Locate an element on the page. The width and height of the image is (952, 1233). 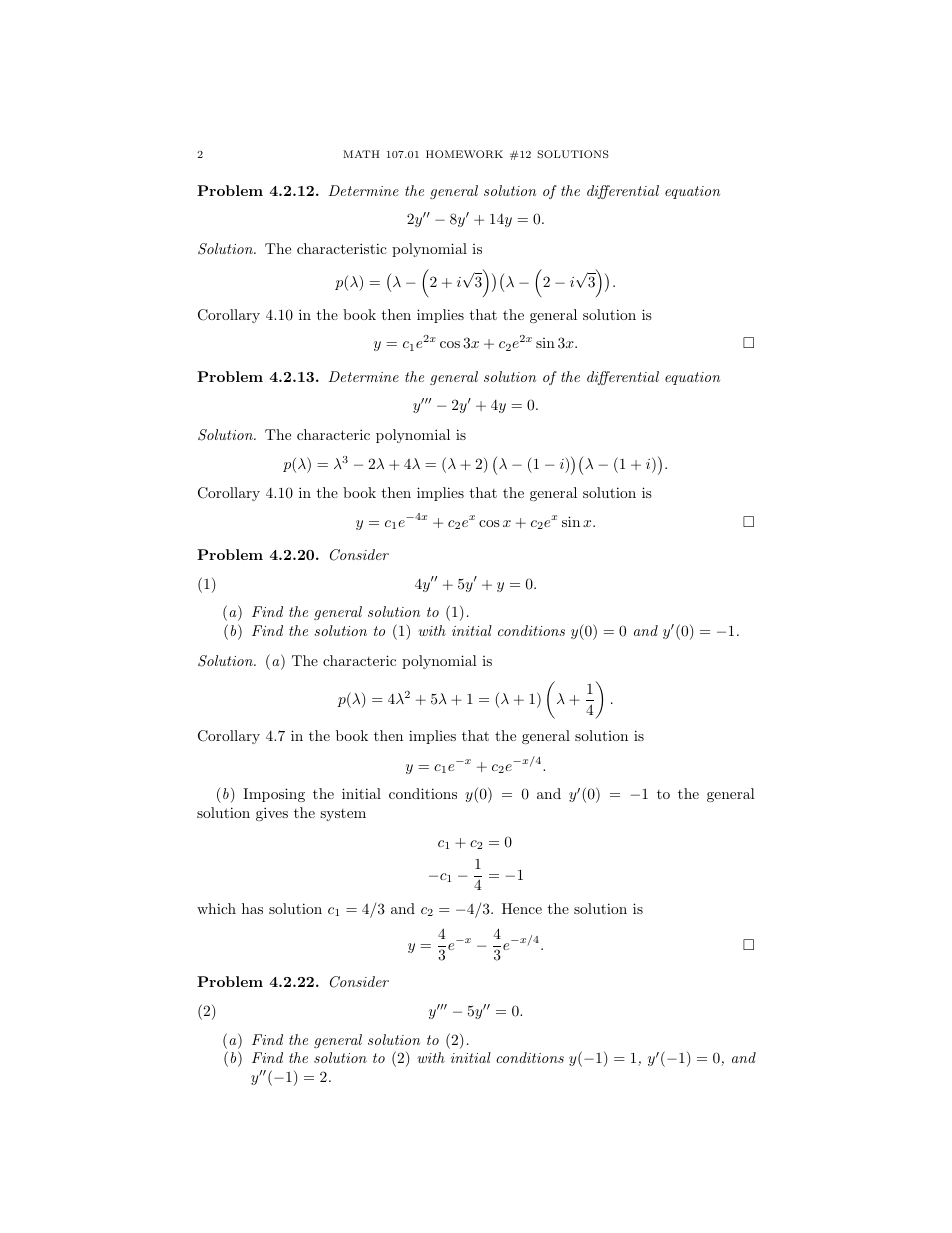
Hence is located at coordinates (522, 908).
